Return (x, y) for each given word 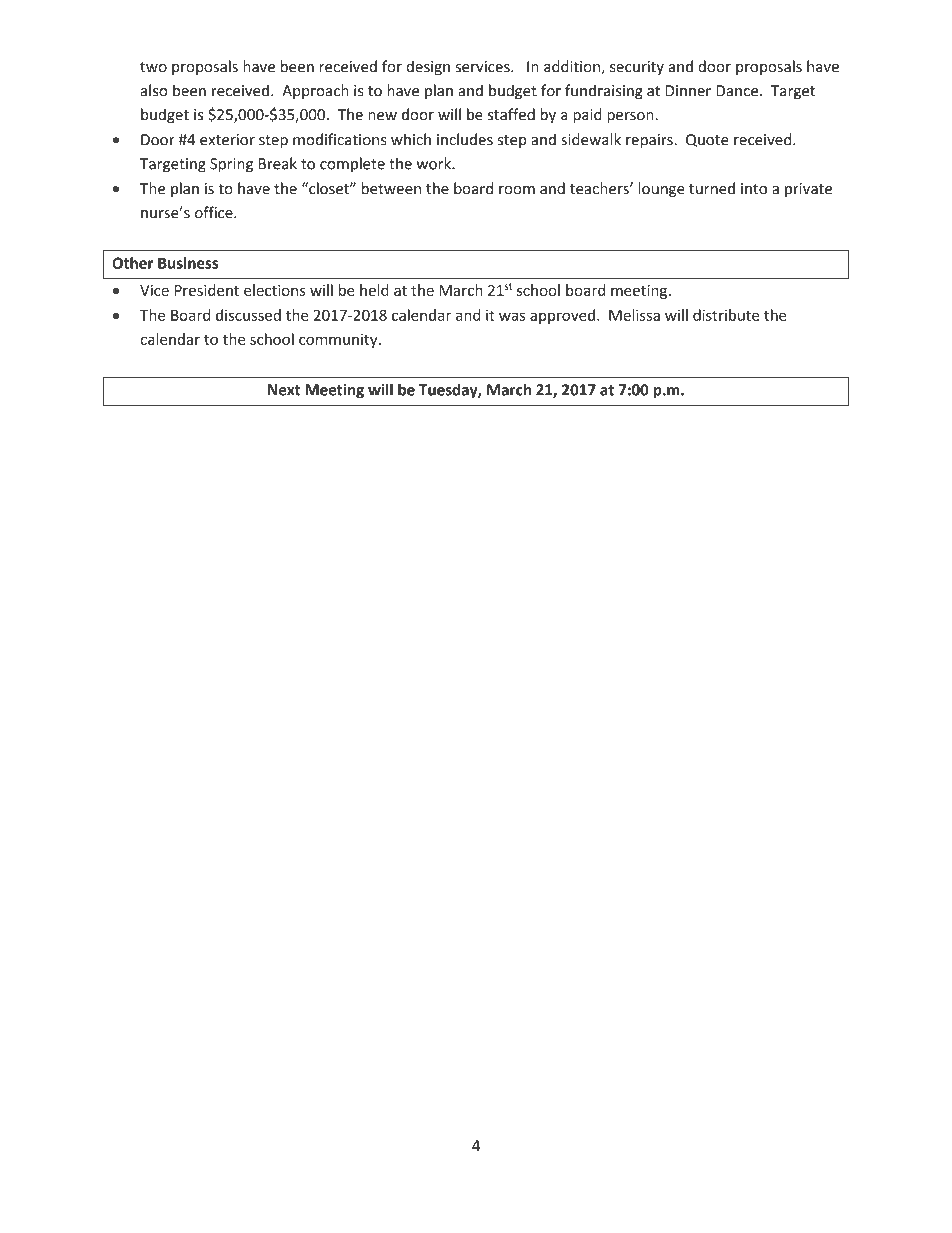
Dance (738, 91)
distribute (726, 315)
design (428, 67)
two (153, 67)
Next (284, 390)
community (339, 341)
